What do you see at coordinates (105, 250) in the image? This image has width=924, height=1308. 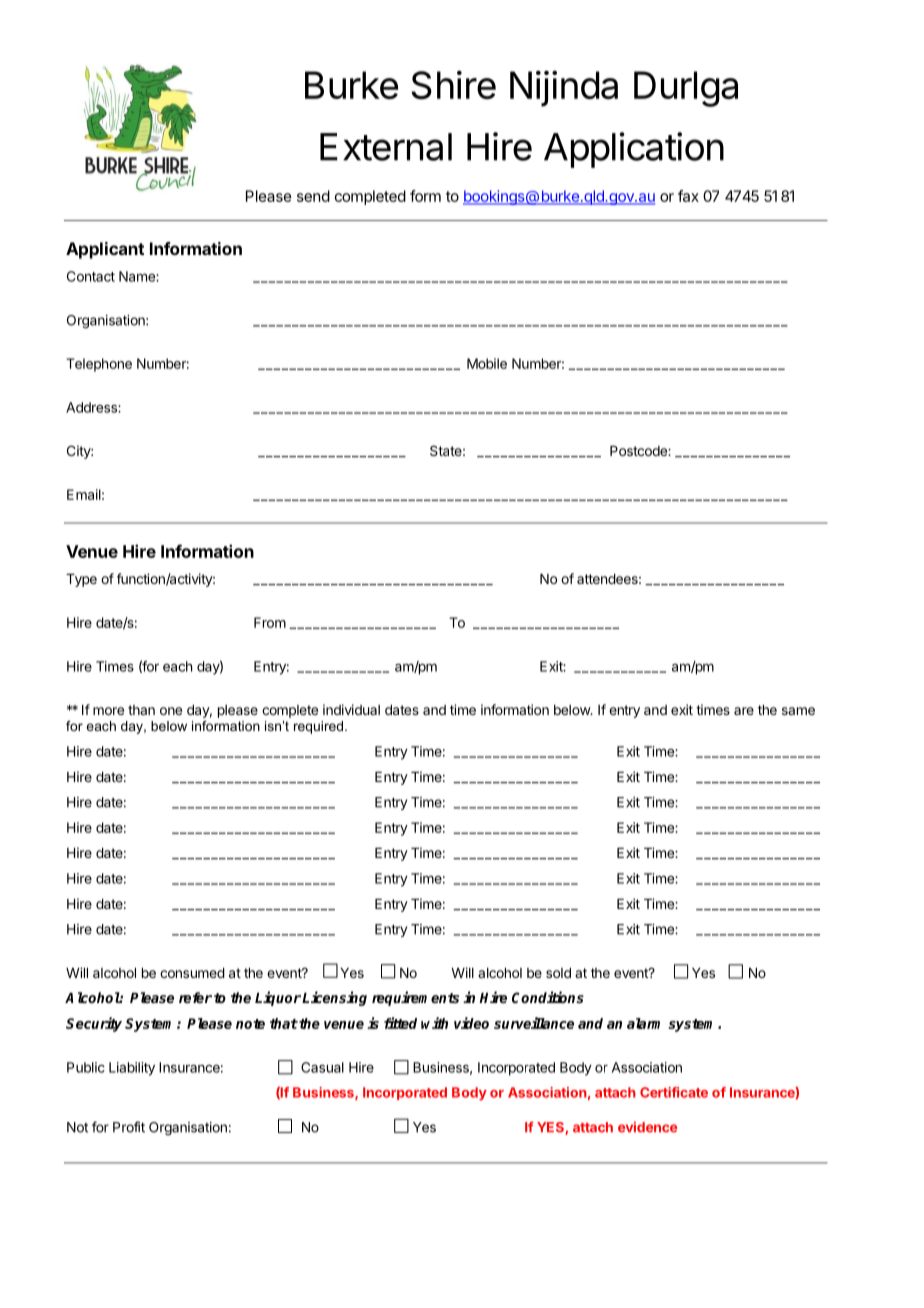 I see `Applicant` at bounding box center [105, 250].
